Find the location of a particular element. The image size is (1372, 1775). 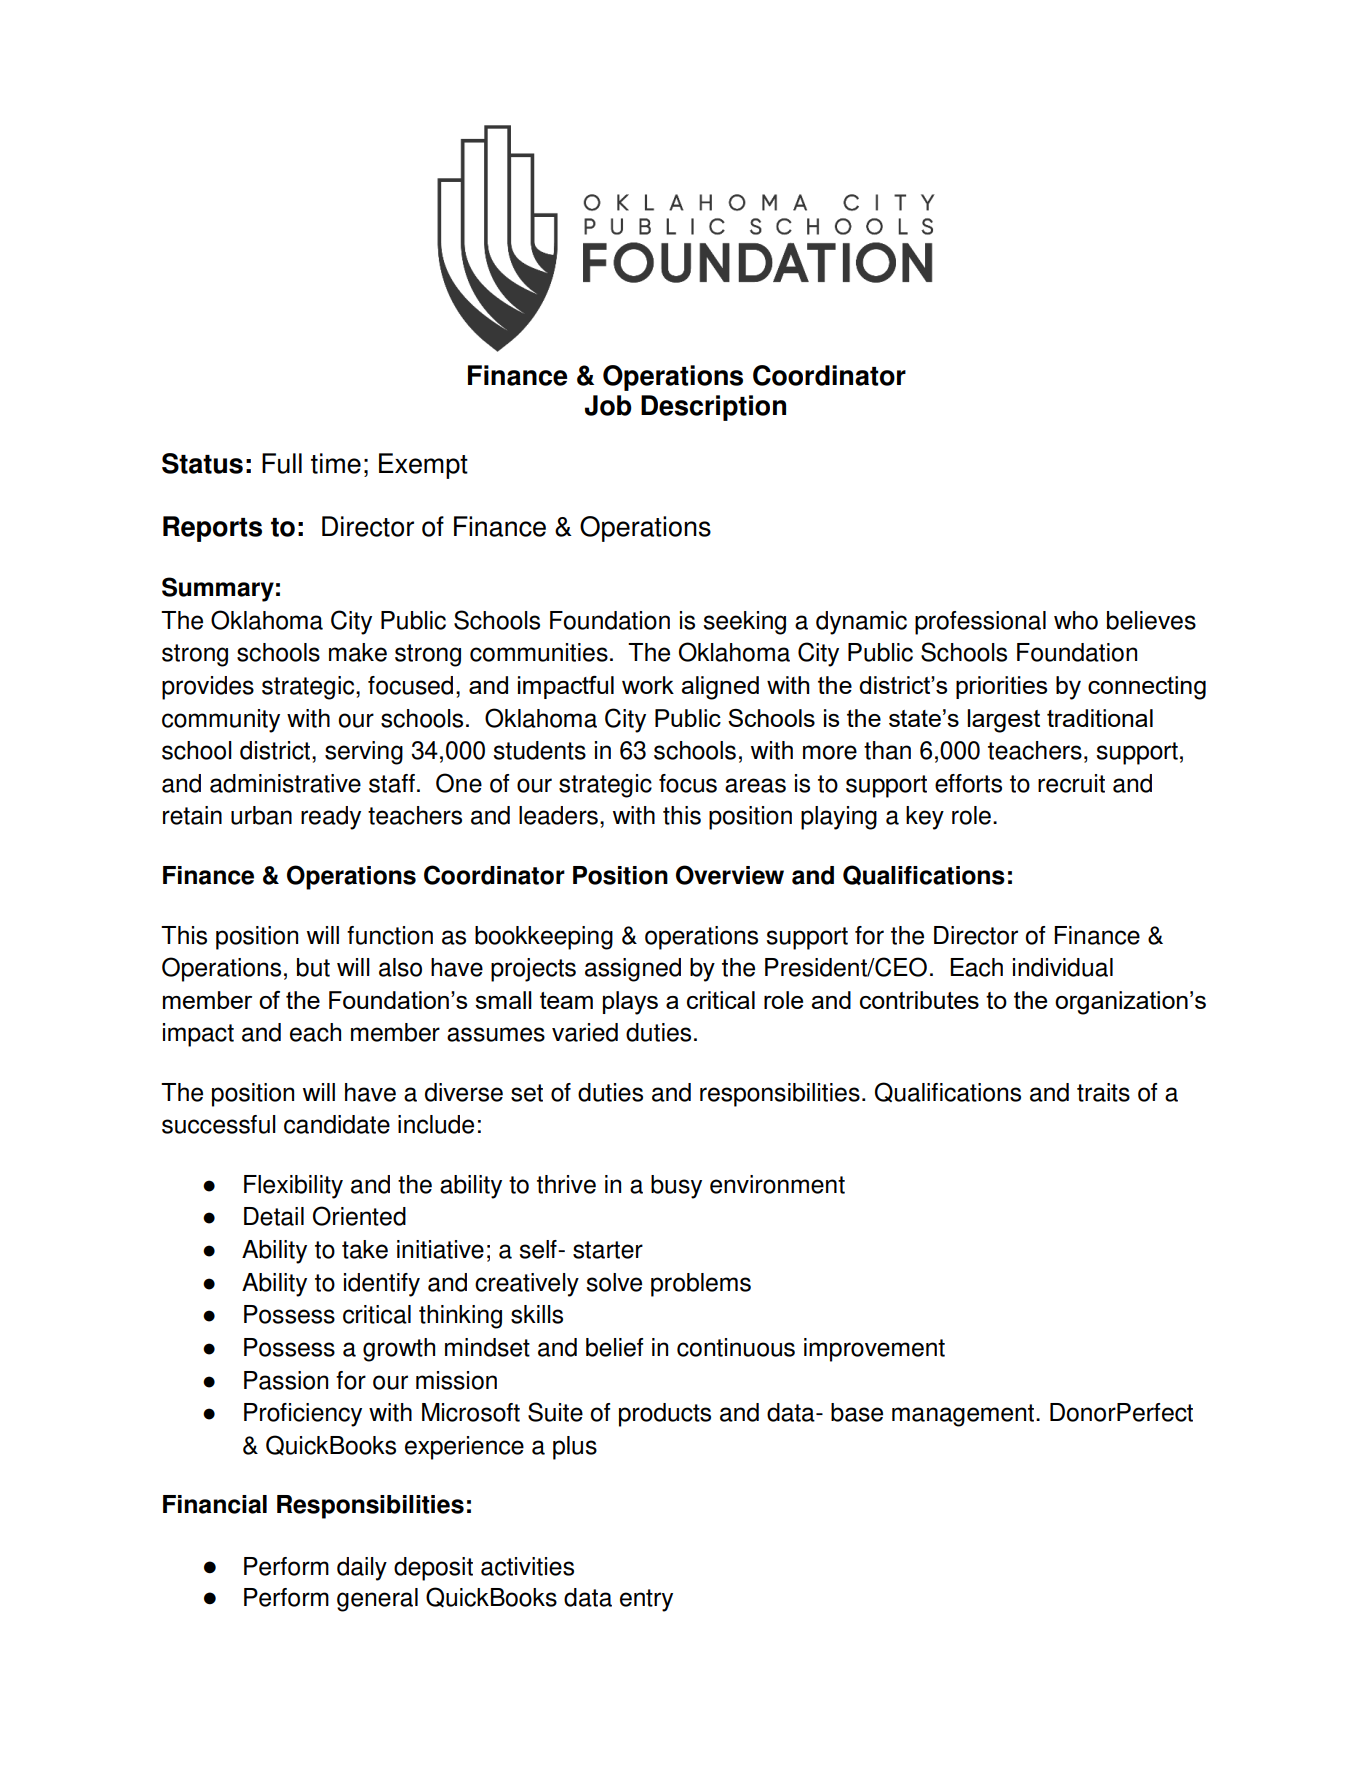

Full is located at coordinates (282, 463).
